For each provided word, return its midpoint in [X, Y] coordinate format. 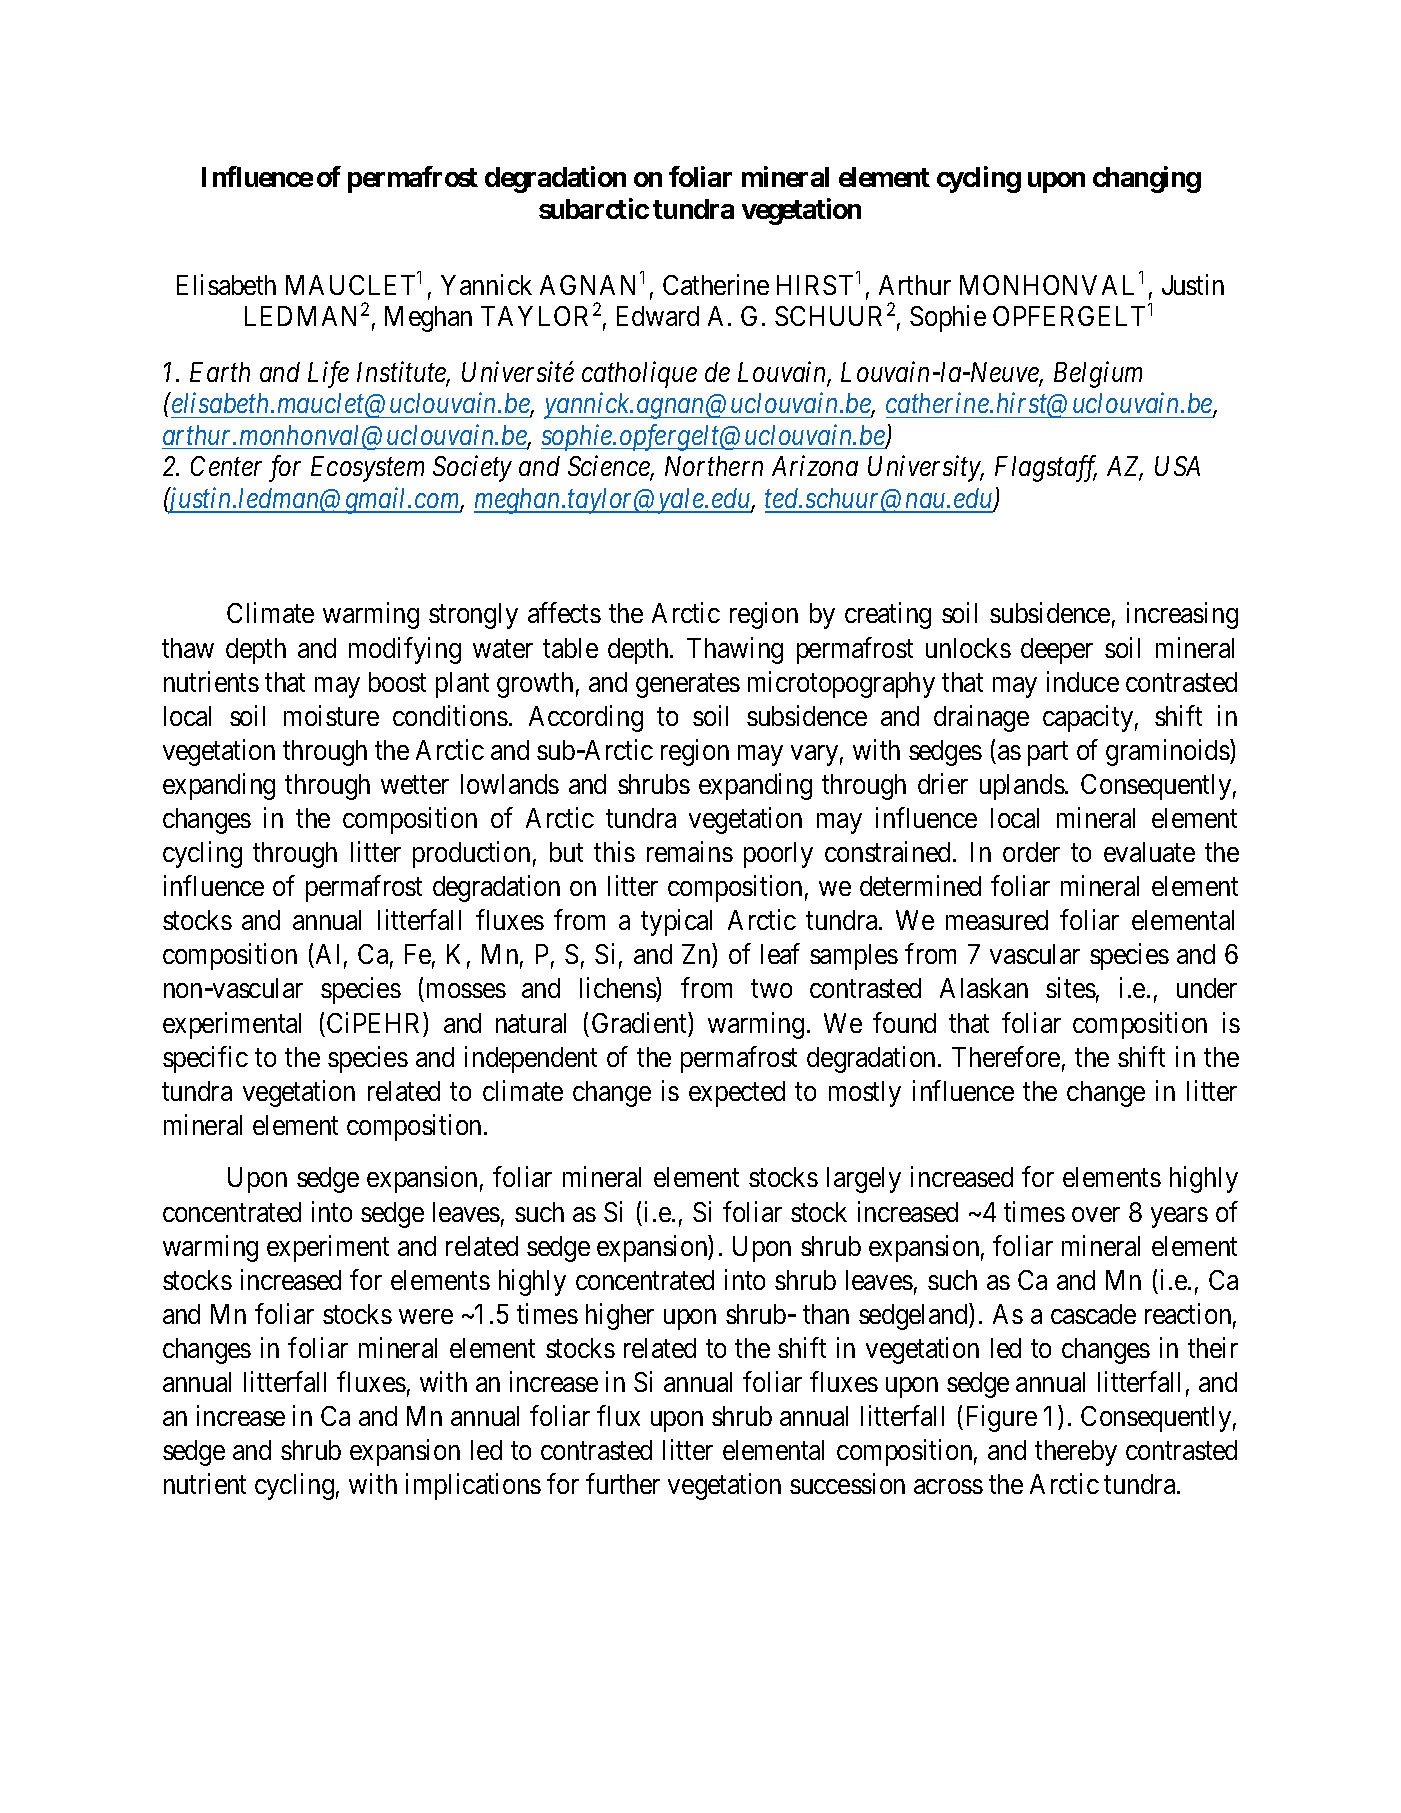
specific [205, 1059]
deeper [1057, 651]
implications [473, 1486]
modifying [405, 650]
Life [328, 374]
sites [1071, 988]
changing [1147, 179]
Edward [658, 316]
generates [688, 686]
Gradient [640, 1022]
